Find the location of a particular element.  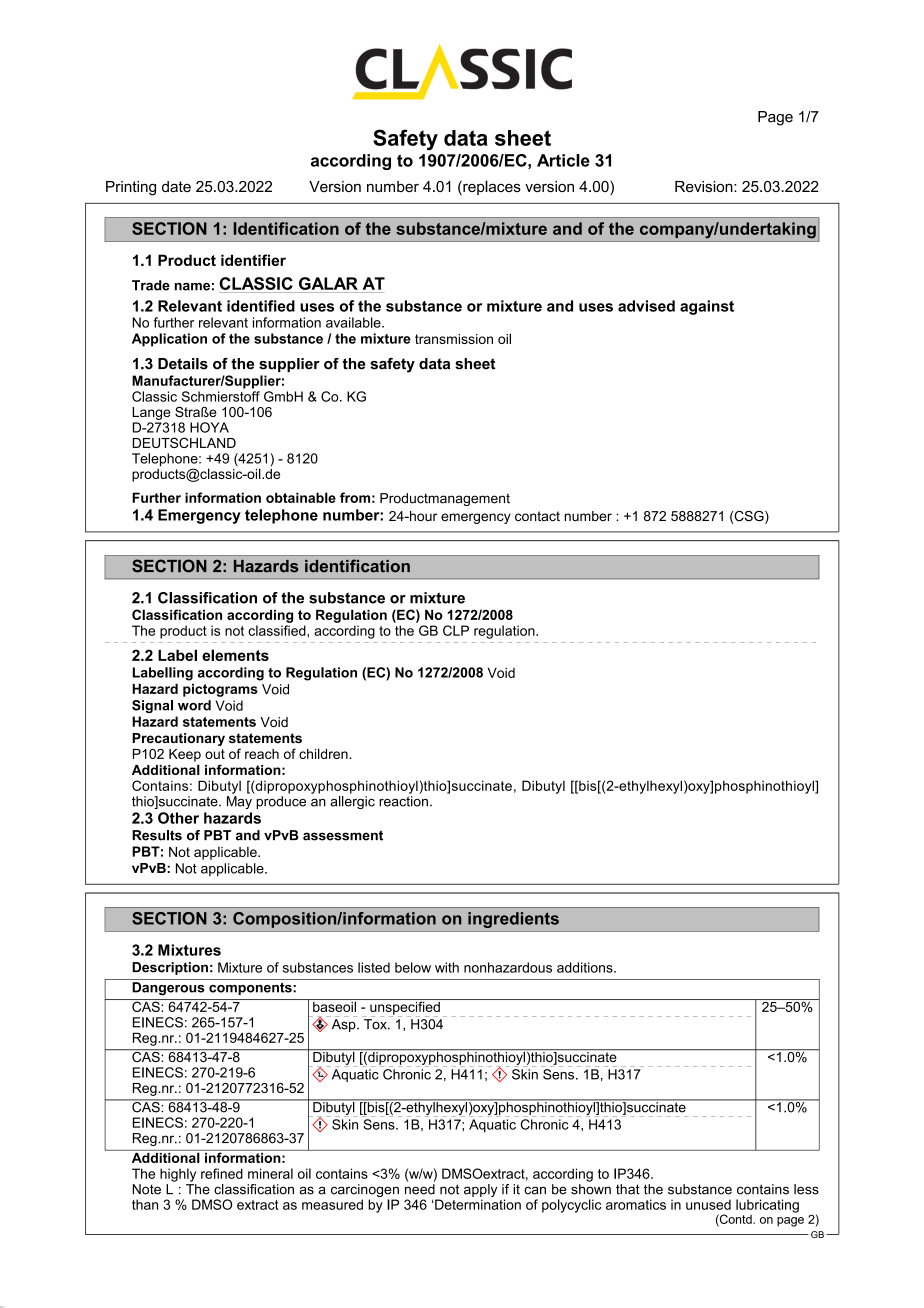

refined is located at coordinates (222, 1173).
